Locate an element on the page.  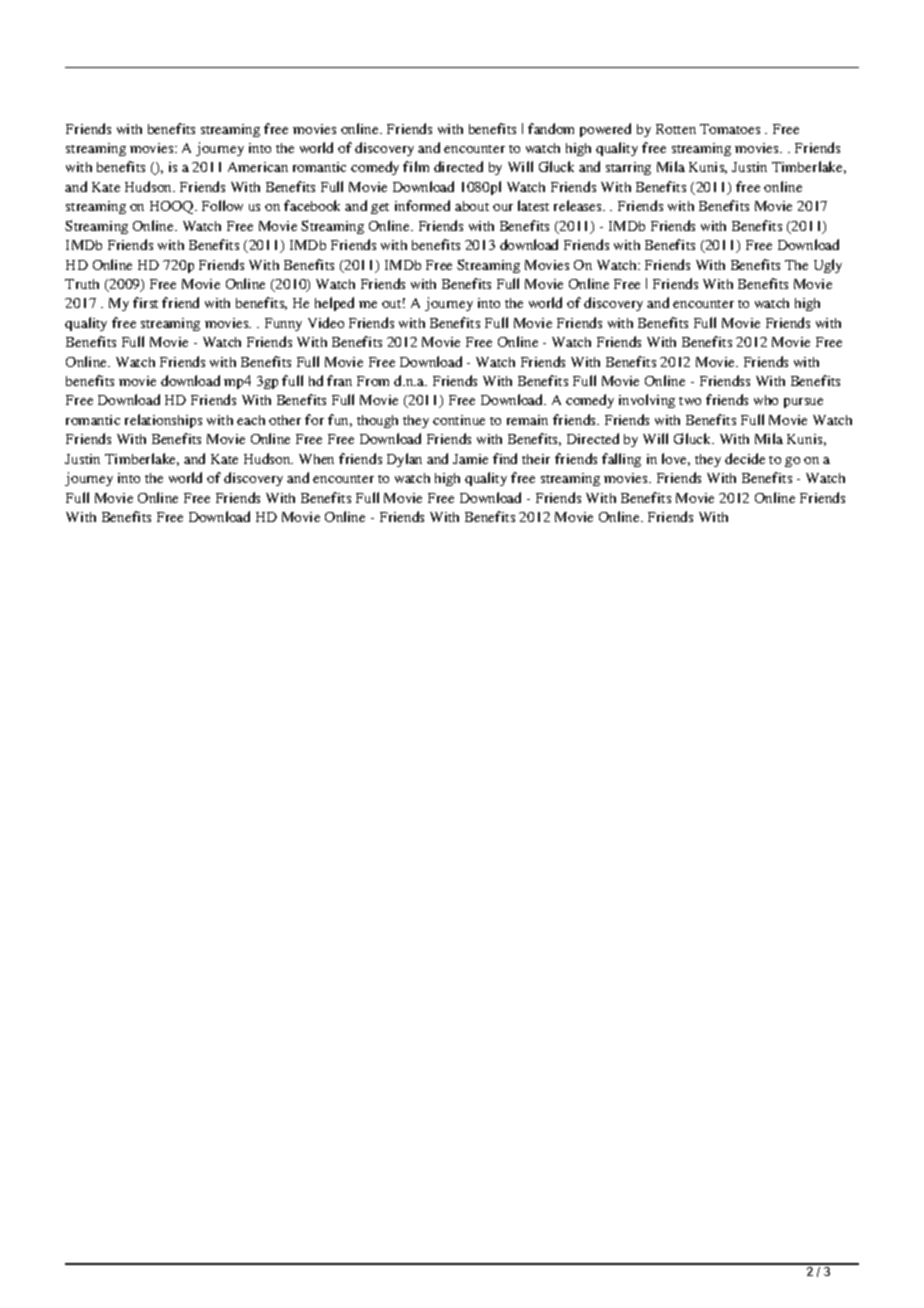
Ugly is located at coordinates (828, 266).
